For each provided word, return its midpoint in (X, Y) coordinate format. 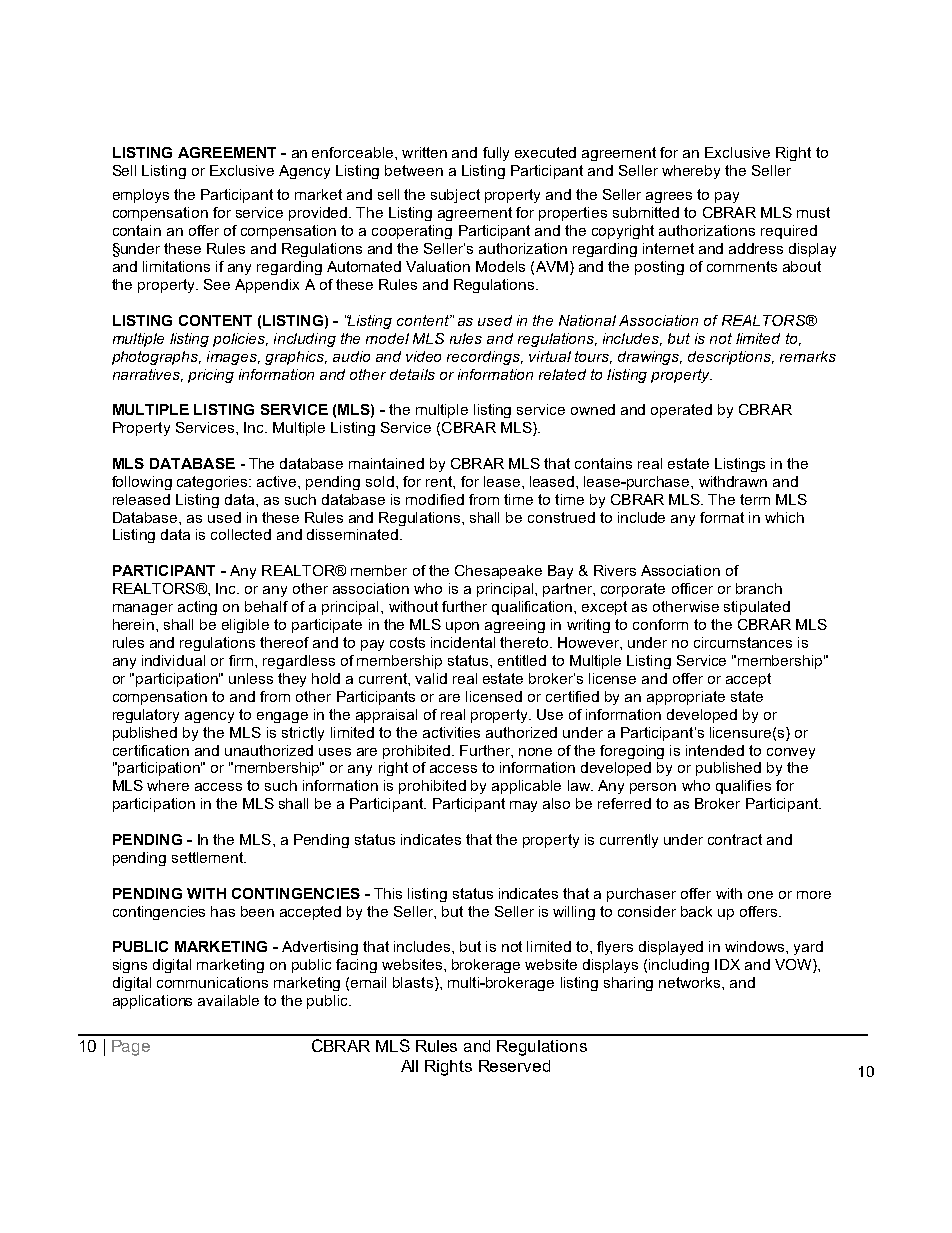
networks (691, 982)
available (228, 1000)
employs (141, 196)
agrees (669, 197)
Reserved (514, 1066)
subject (455, 196)
